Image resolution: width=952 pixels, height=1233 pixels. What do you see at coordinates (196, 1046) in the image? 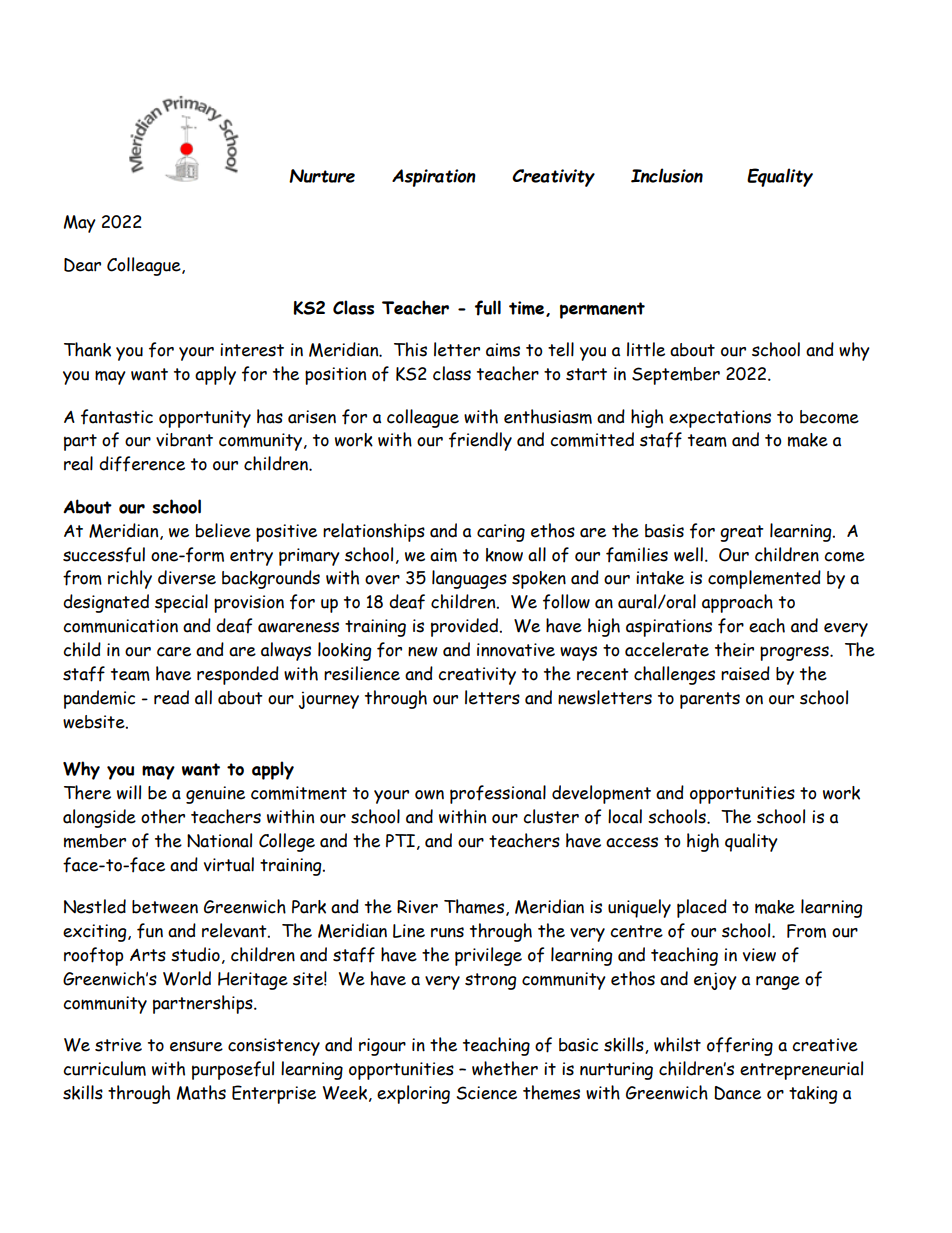
I see `ensure` at bounding box center [196, 1046].
